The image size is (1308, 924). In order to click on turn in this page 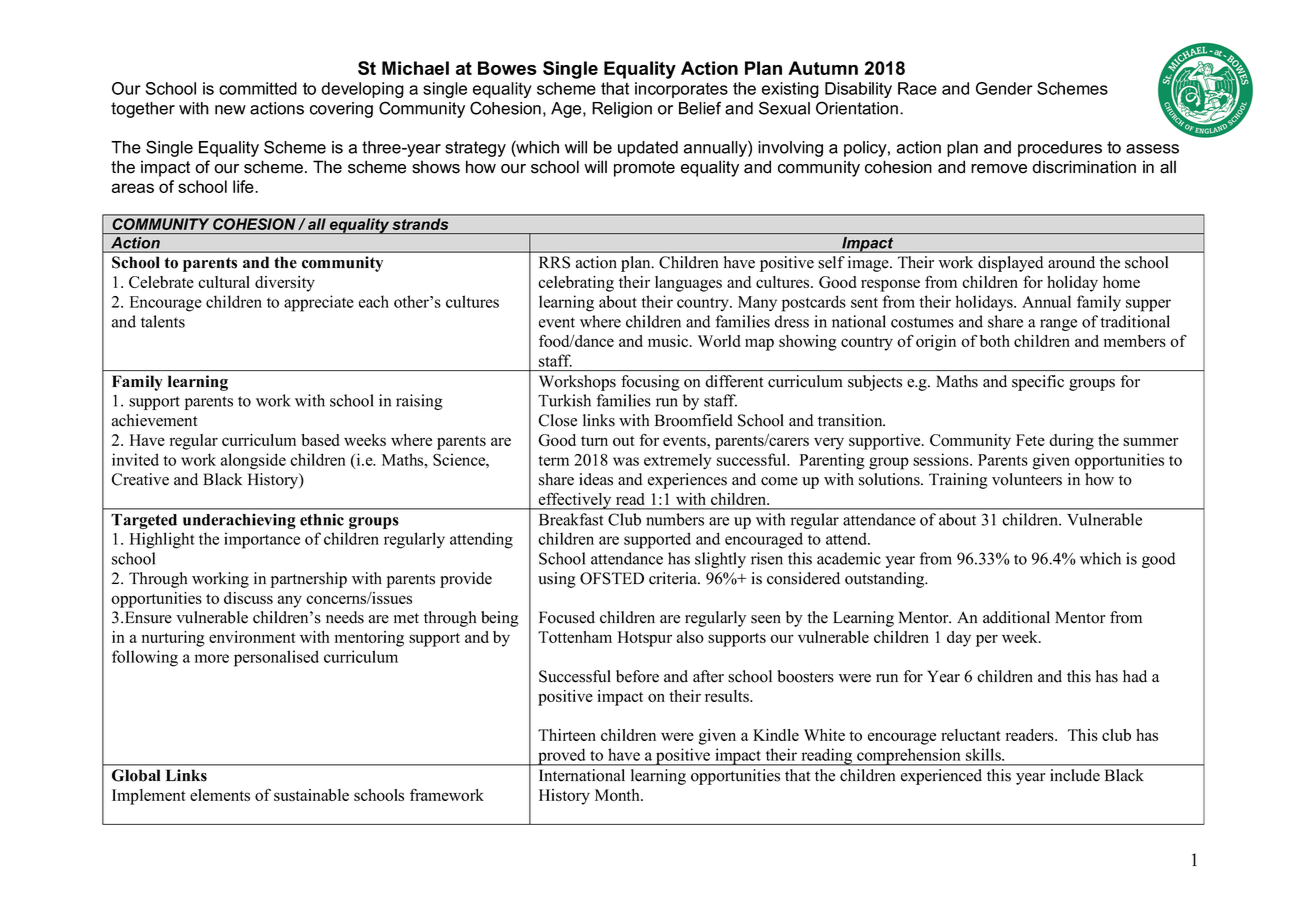, I will do `click(594, 441)`.
